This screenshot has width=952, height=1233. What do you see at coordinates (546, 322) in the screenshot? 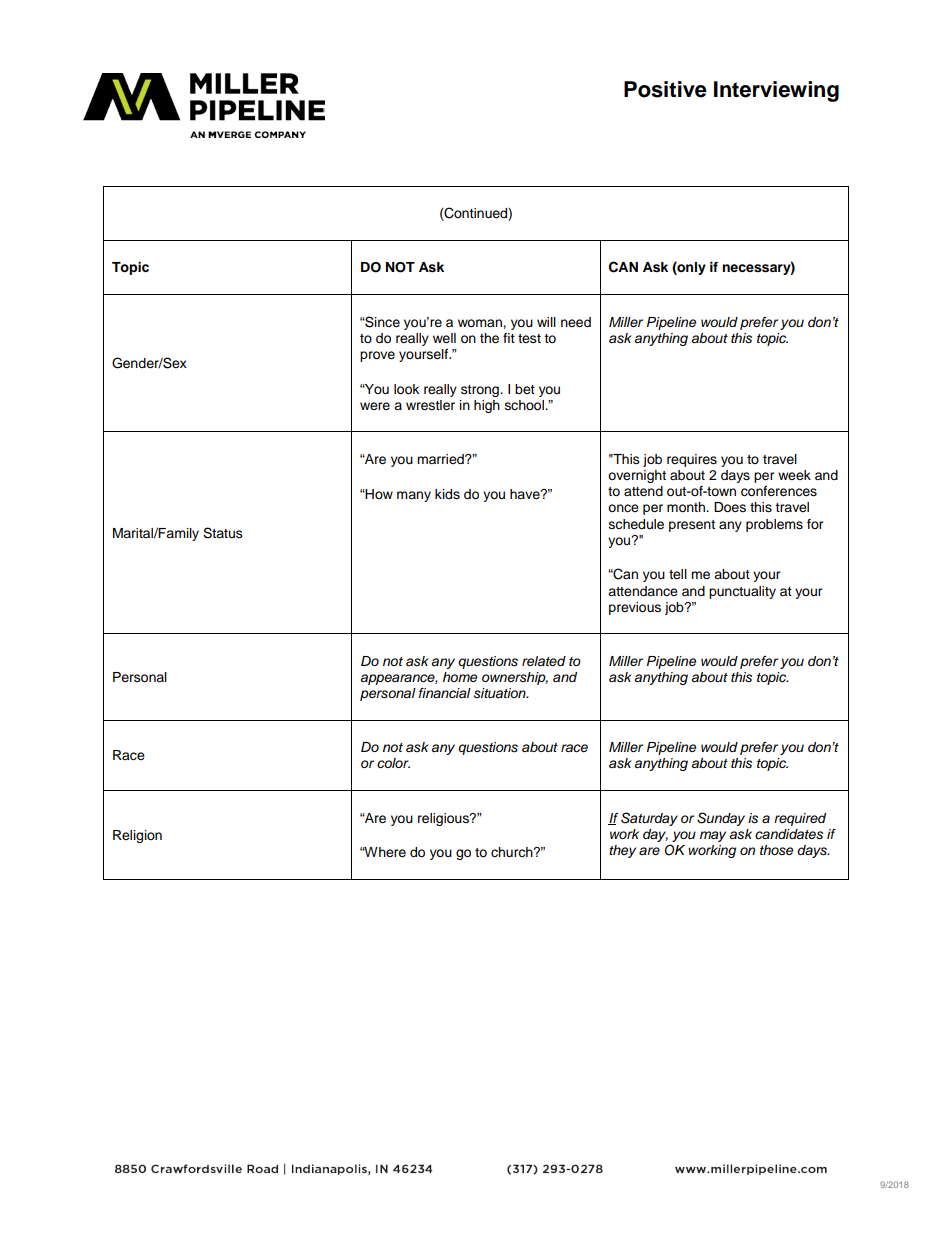
I see `will` at bounding box center [546, 322].
